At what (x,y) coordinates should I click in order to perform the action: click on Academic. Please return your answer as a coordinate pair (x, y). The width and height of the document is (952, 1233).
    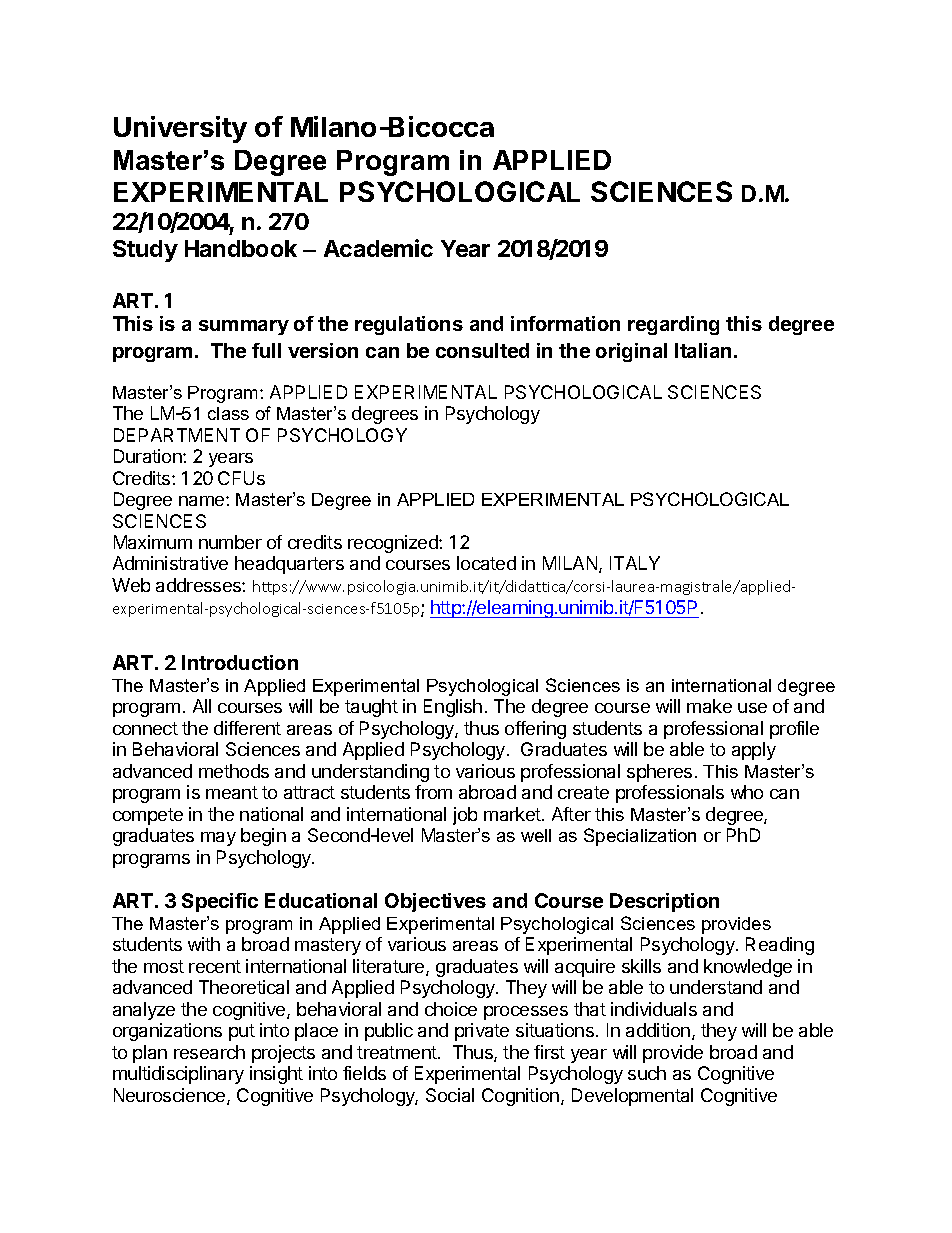
    Looking at the image, I should click on (378, 248).
